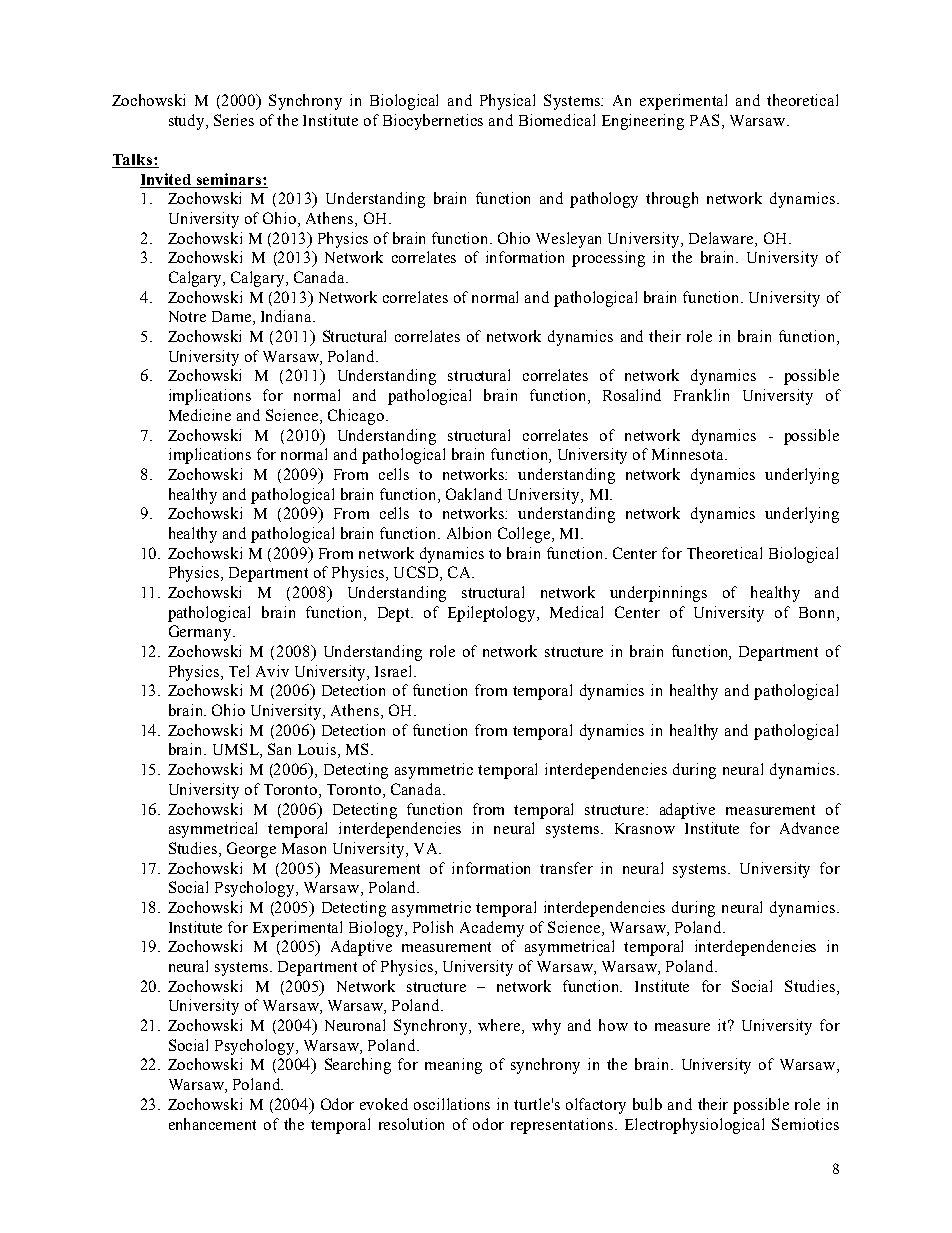 The height and width of the document is (1233, 952). Describe the element at coordinates (452, 1104) in the document. I see `oscillations` at that location.
